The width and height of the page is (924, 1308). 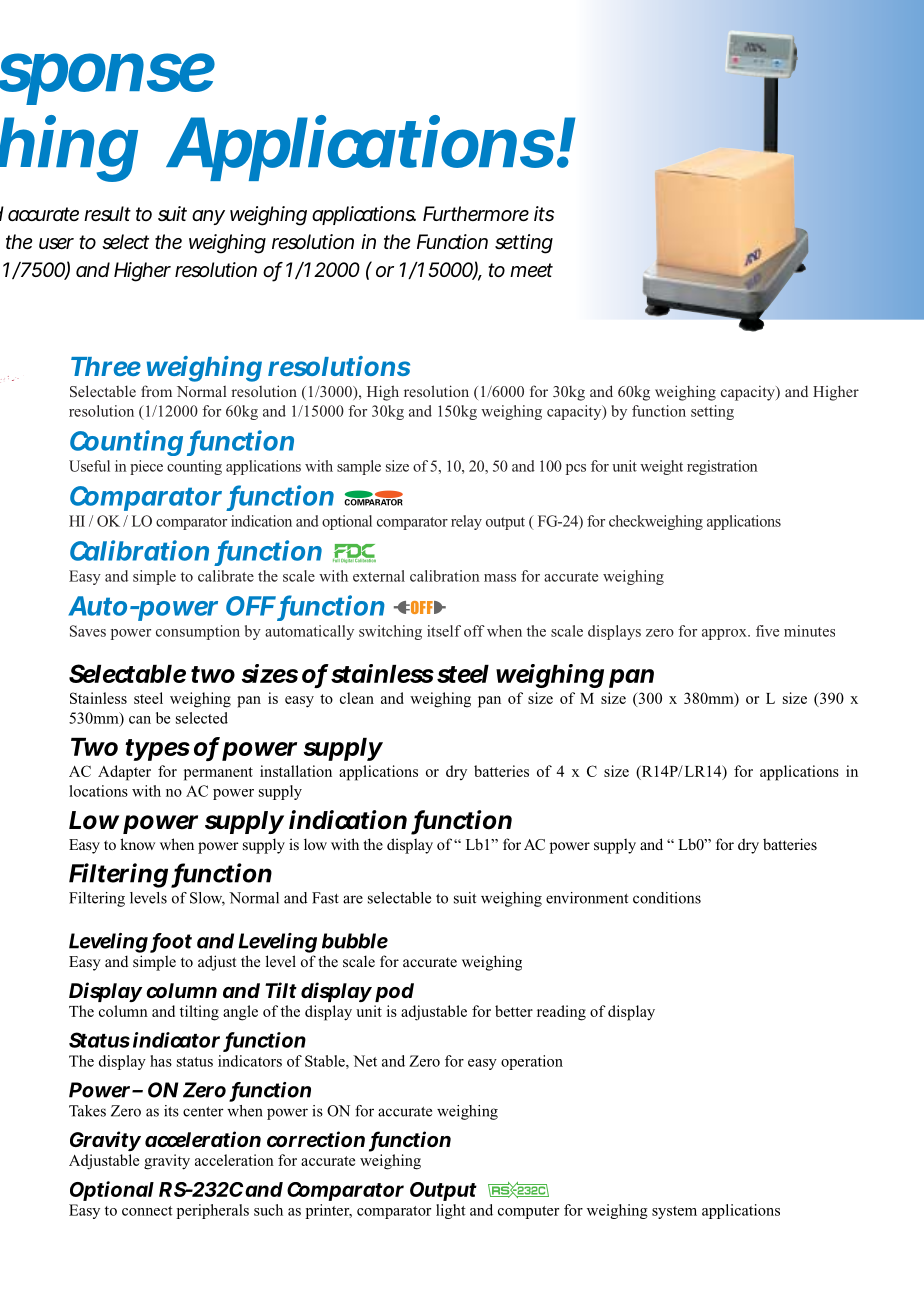 I want to click on conditions, so click(x=667, y=898).
